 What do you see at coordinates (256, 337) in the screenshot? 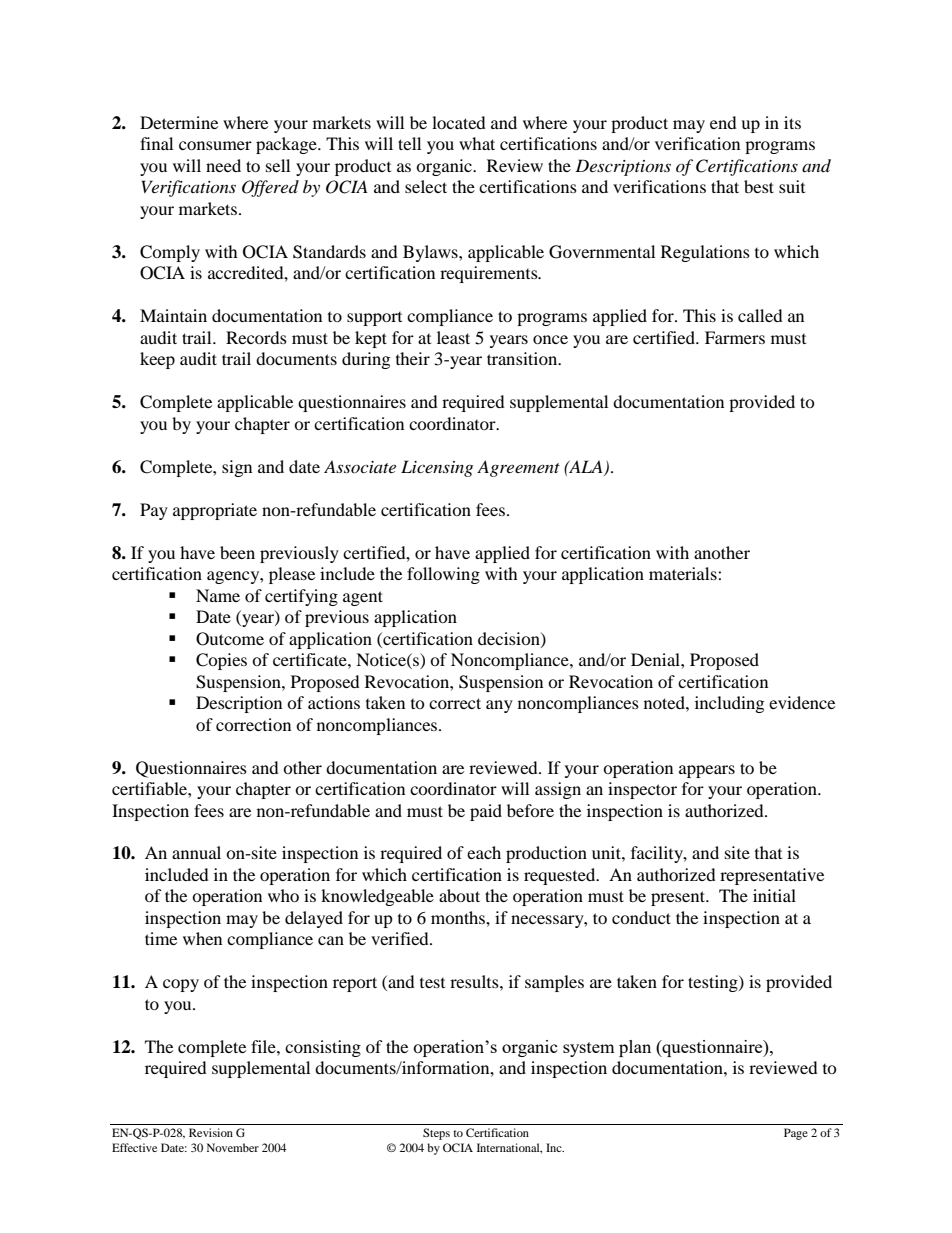
I see `Records` at bounding box center [256, 337].
